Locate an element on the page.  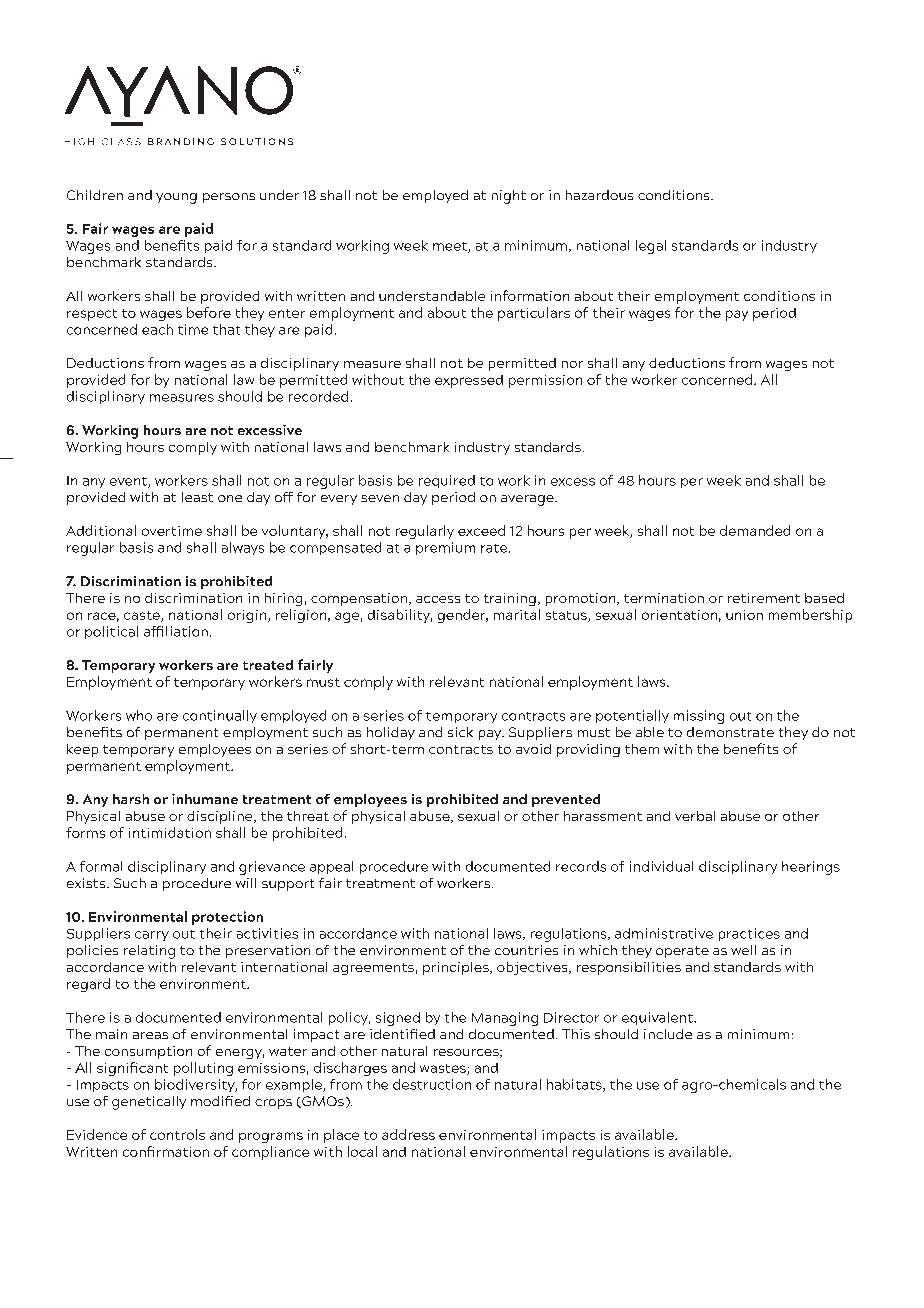
meet is located at coordinates (451, 247).
